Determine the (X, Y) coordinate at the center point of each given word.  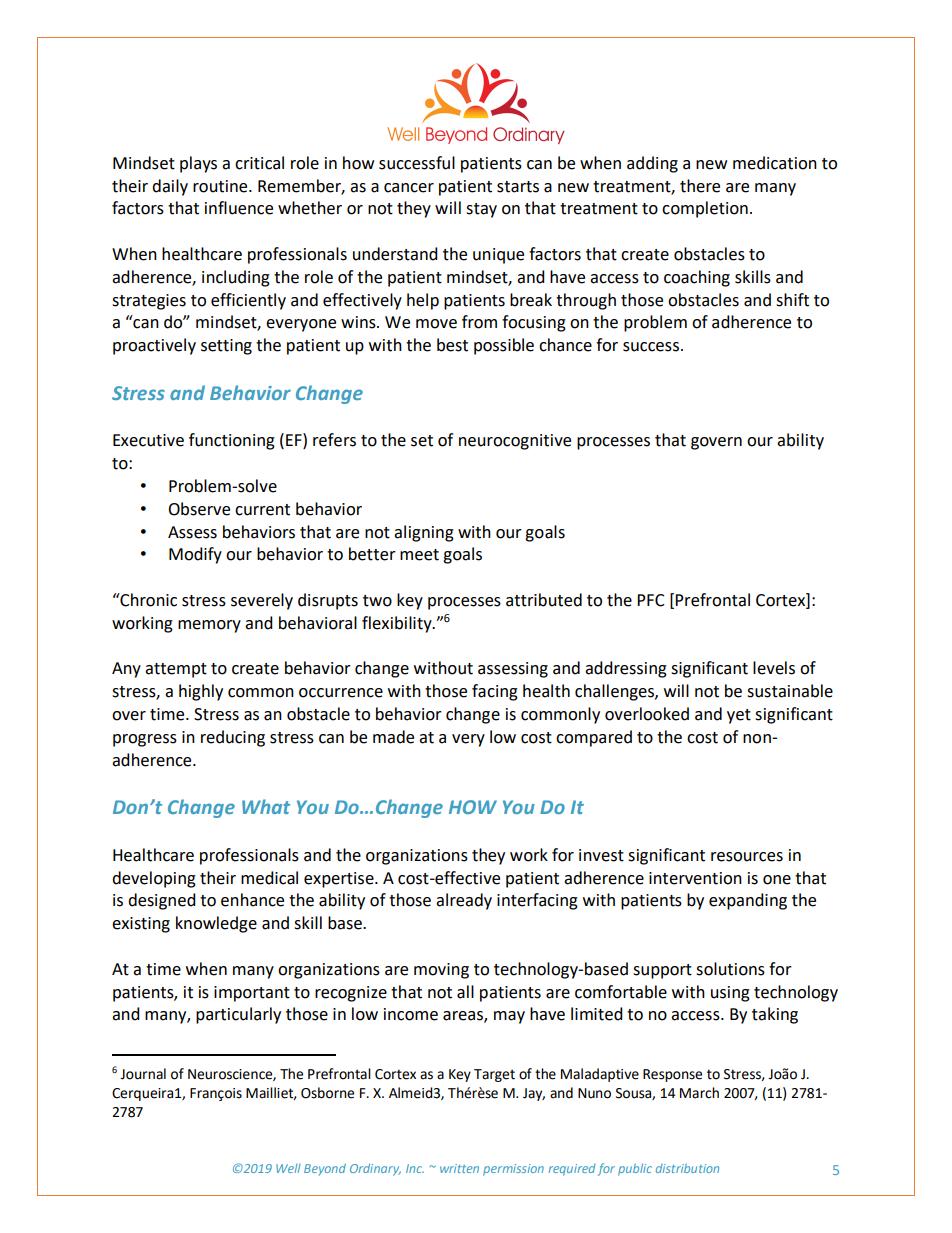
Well (288, 1168)
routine (221, 186)
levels (774, 668)
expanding (748, 901)
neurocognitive (515, 442)
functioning (232, 441)
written (459, 1168)
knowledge (216, 924)
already (464, 901)
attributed (544, 600)
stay (481, 210)
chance (565, 345)
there (700, 186)
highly (201, 692)
